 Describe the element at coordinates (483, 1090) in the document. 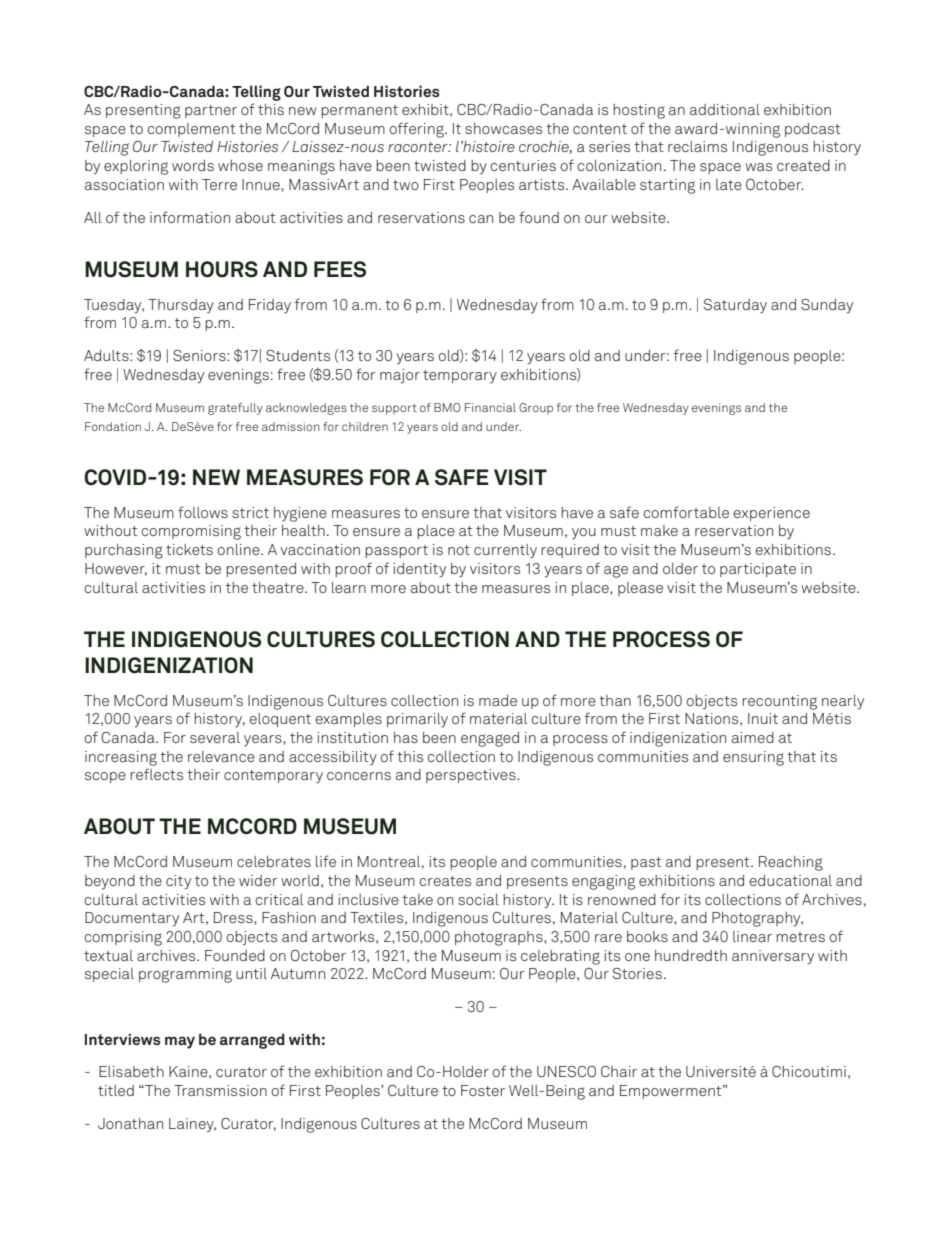

I see `Foster` at that location.
